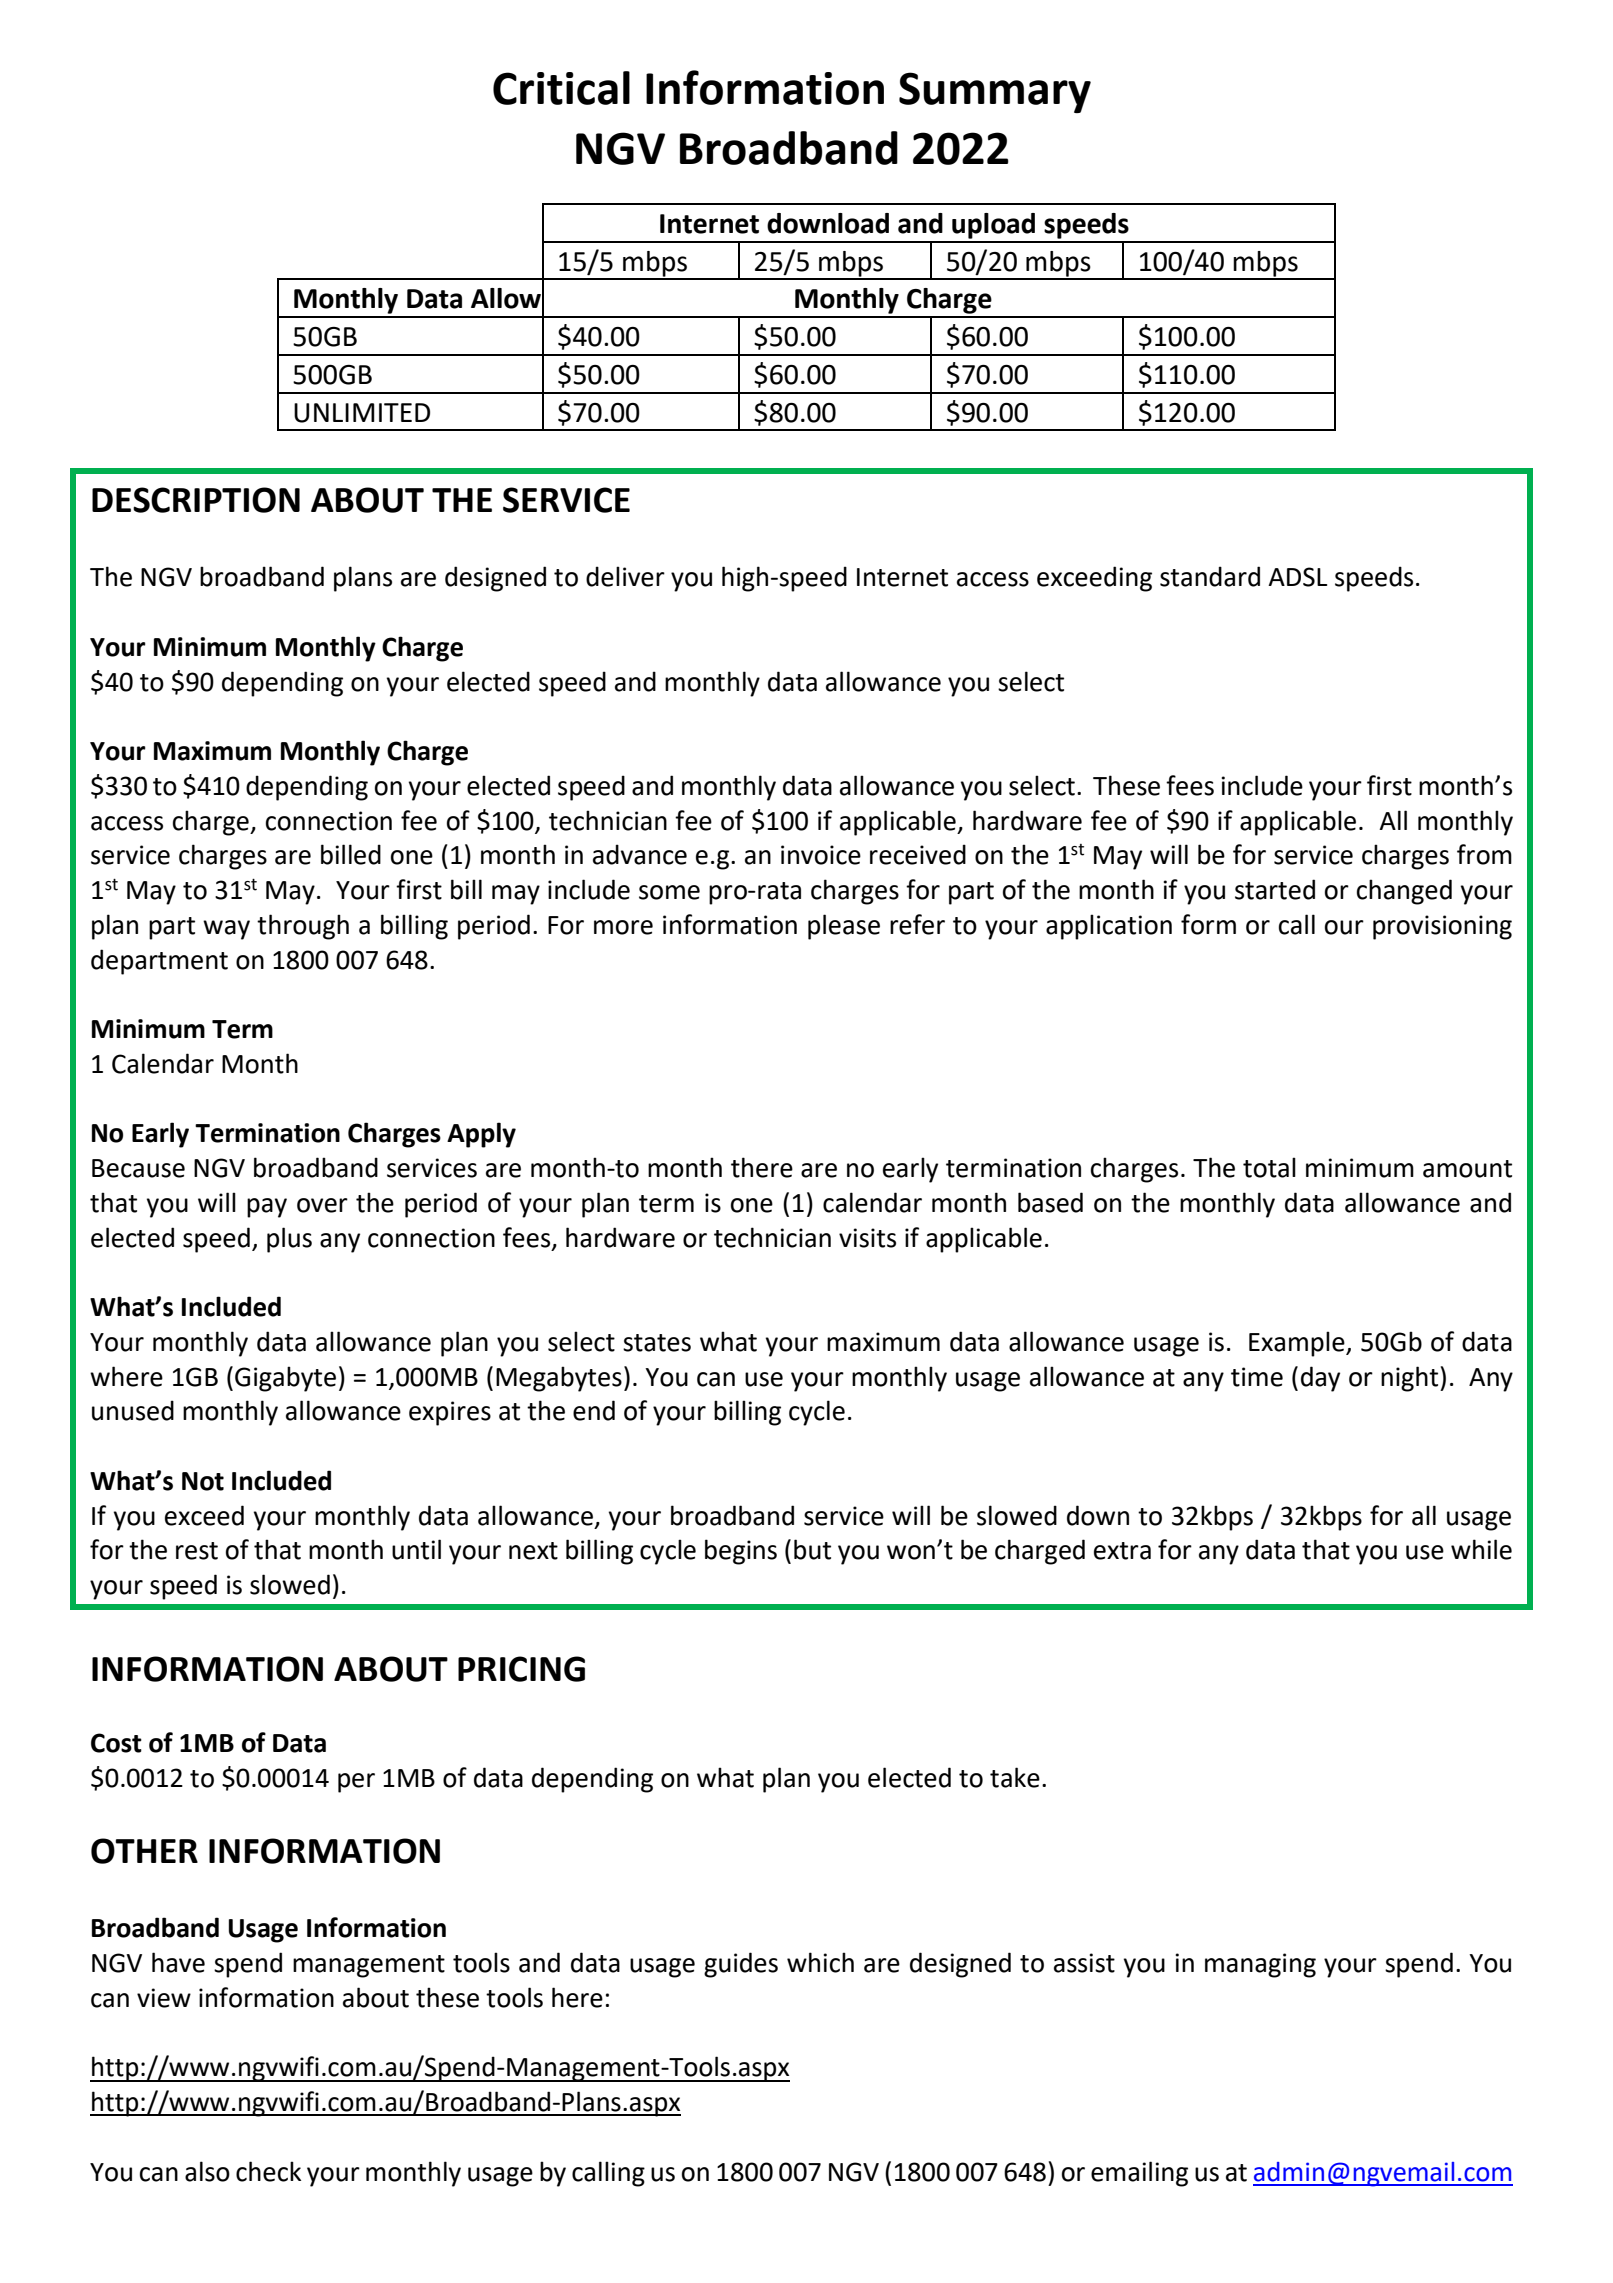 The height and width of the page is (2283, 1613). I want to click on deliver, so click(625, 576).
